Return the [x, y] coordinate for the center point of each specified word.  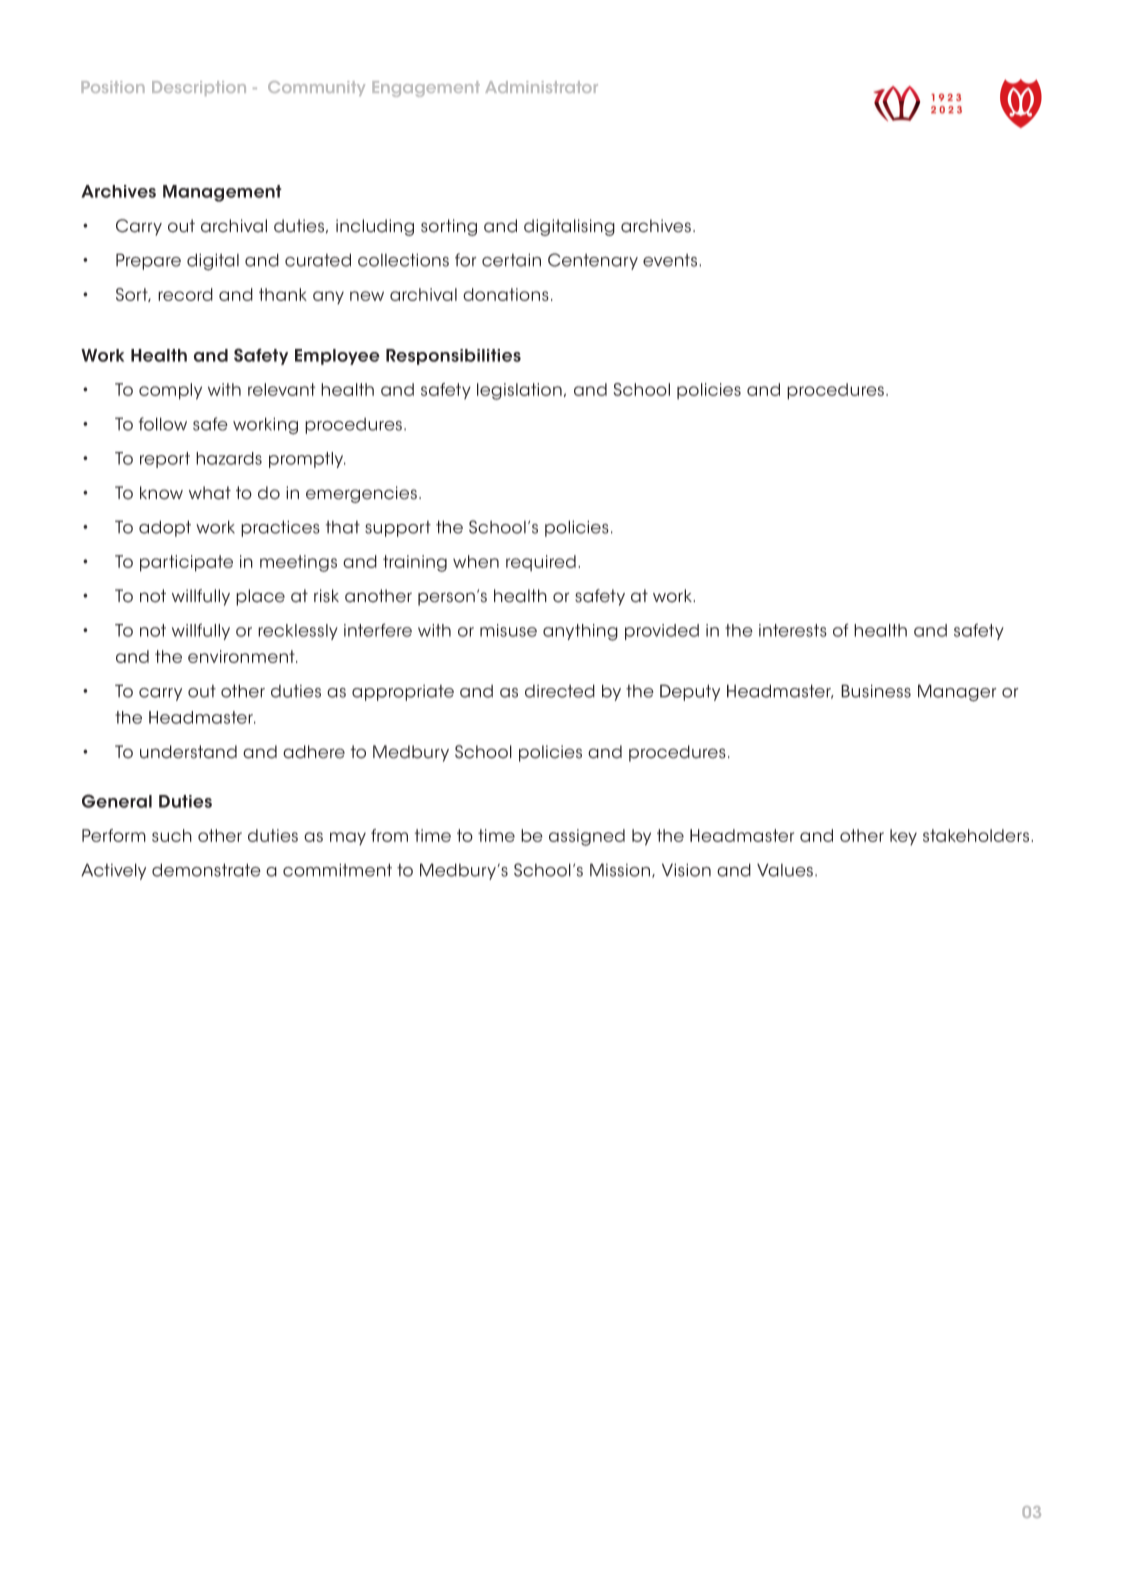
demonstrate [206, 870]
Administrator [541, 87]
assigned [587, 837]
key [903, 837]
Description [199, 88]
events [671, 260]
